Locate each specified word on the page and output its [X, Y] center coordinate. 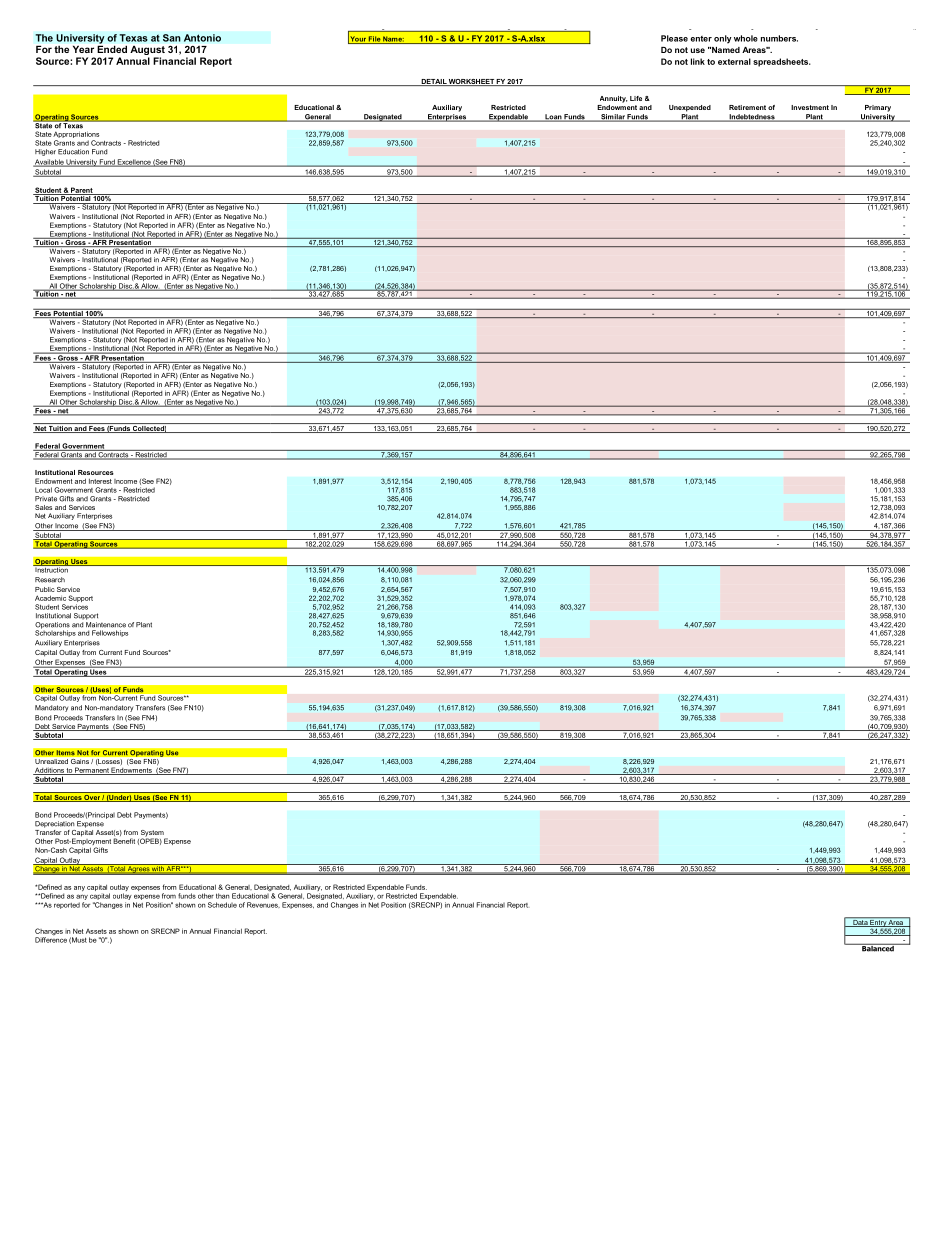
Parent [82, 191]
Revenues [263, 905]
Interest [100, 481]
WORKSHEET [471, 82]
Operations [52, 626]
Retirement [747, 107]
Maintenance [106, 625]
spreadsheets [782, 62]
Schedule [222, 905]
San [172, 38]
